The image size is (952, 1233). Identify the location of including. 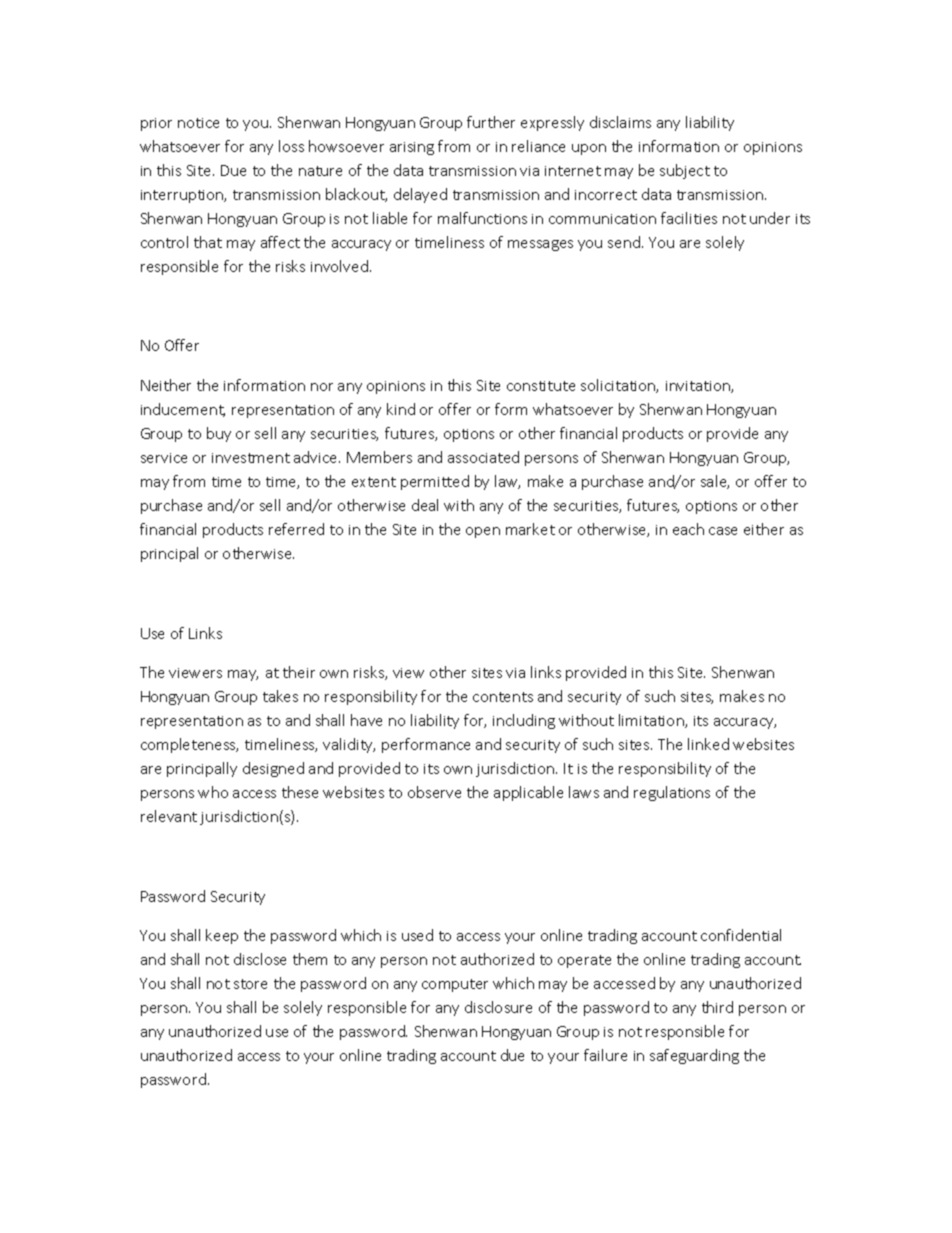
(524, 721).
